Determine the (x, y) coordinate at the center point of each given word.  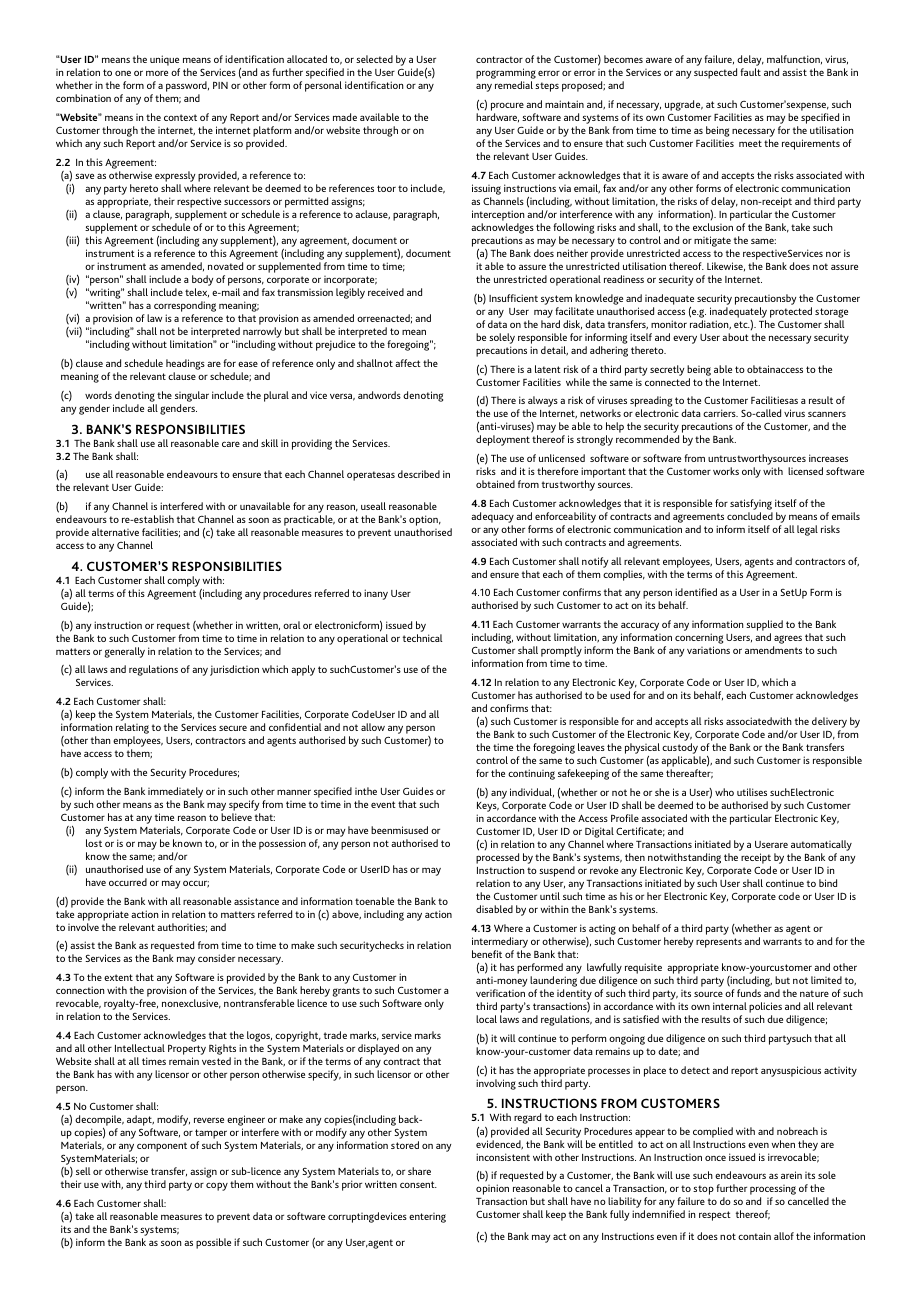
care (231, 444)
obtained (495, 484)
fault (750, 72)
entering (427, 1218)
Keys (488, 807)
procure (507, 106)
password (187, 88)
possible (213, 1243)
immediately (175, 792)
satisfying (751, 504)
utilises (752, 792)
